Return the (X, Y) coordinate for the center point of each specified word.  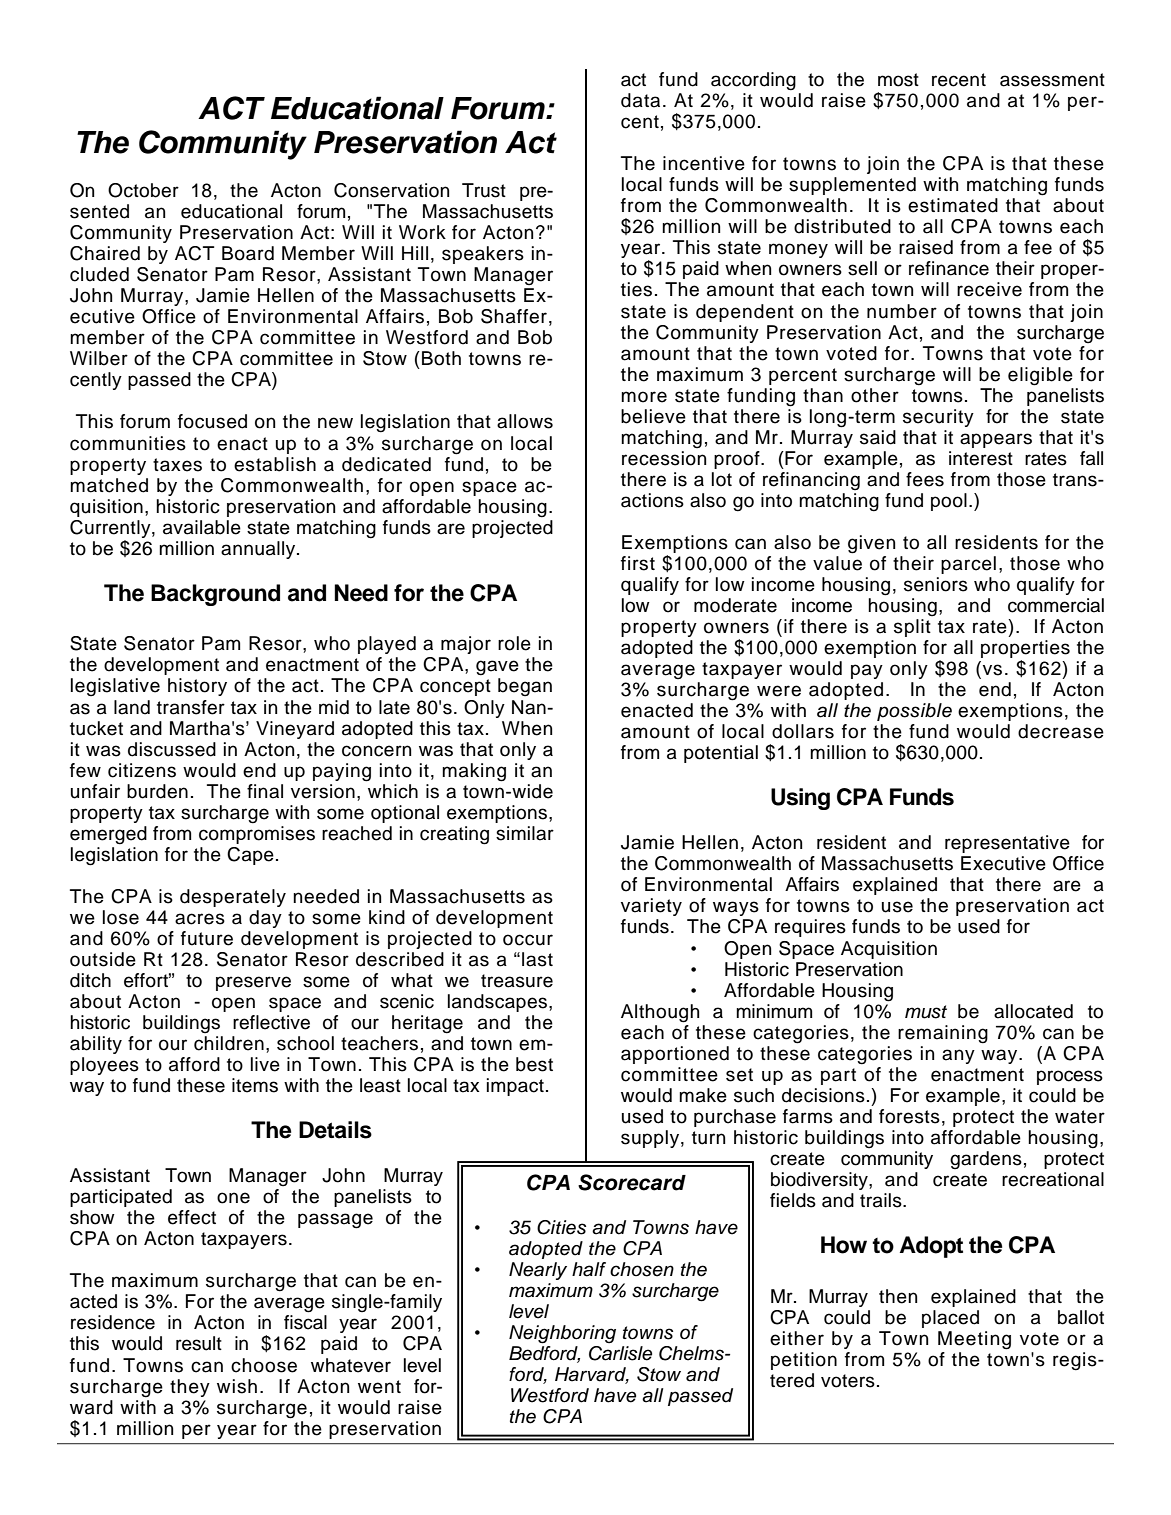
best (534, 1064)
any (958, 1056)
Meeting (974, 1340)
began (525, 687)
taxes (177, 465)
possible (914, 712)
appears (996, 440)
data (640, 100)
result (199, 1343)
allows (525, 421)
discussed (172, 749)
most (898, 80)
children (229, 1043)
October (143, 190)
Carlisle (620, 1352)
